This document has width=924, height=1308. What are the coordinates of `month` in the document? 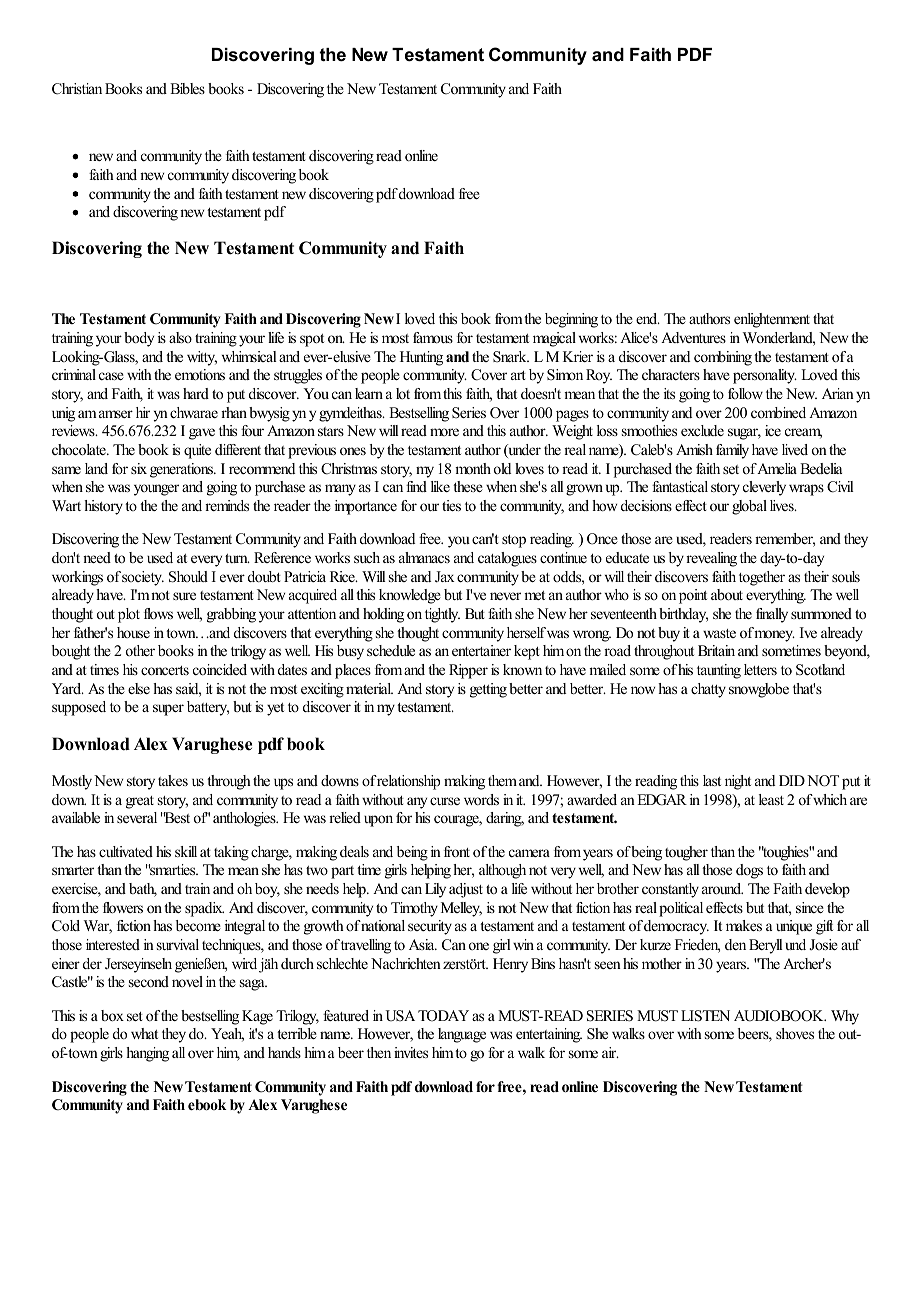 It's located at (473, 468).
